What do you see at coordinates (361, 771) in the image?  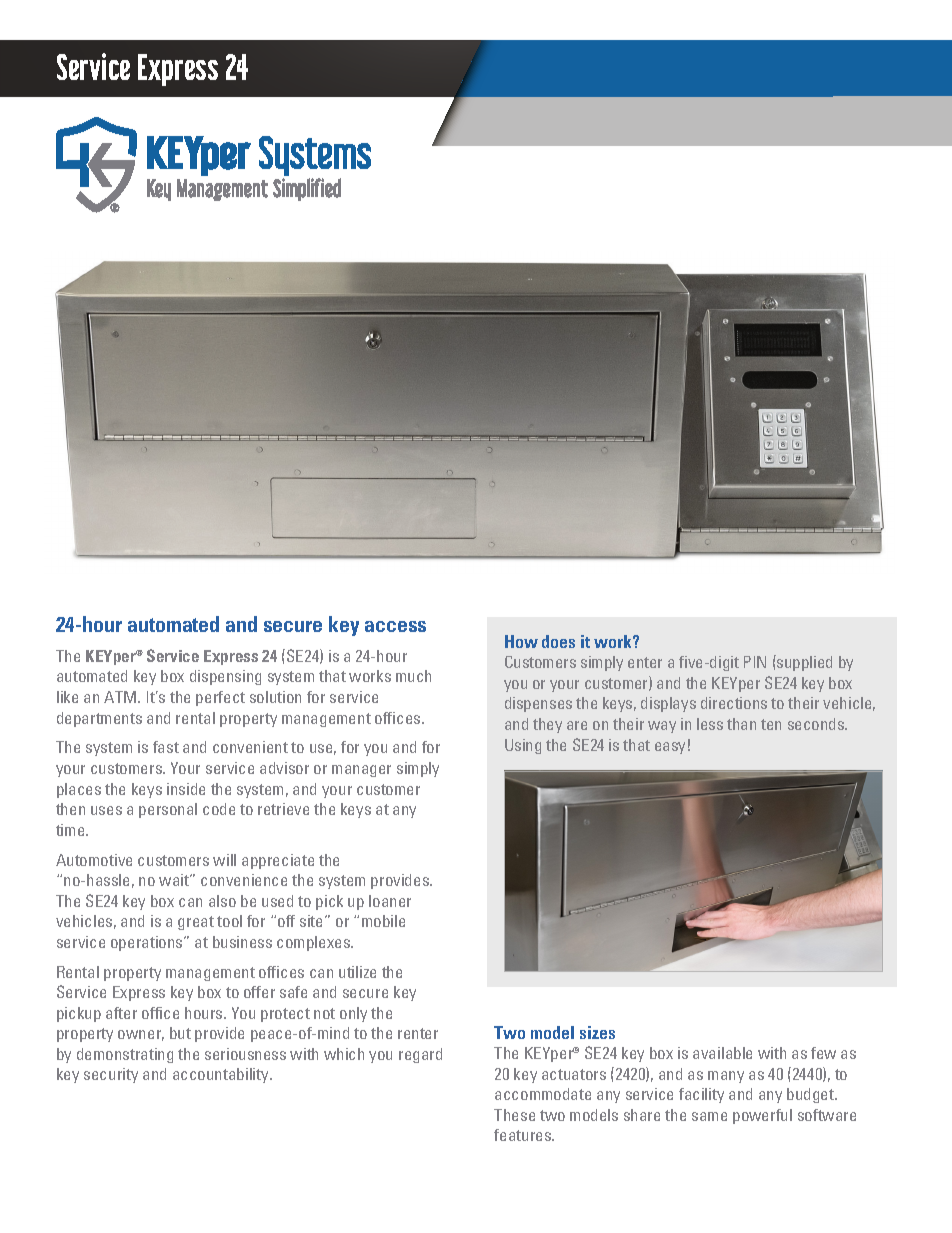 I see `manager` at bounding box center [361, 771].
